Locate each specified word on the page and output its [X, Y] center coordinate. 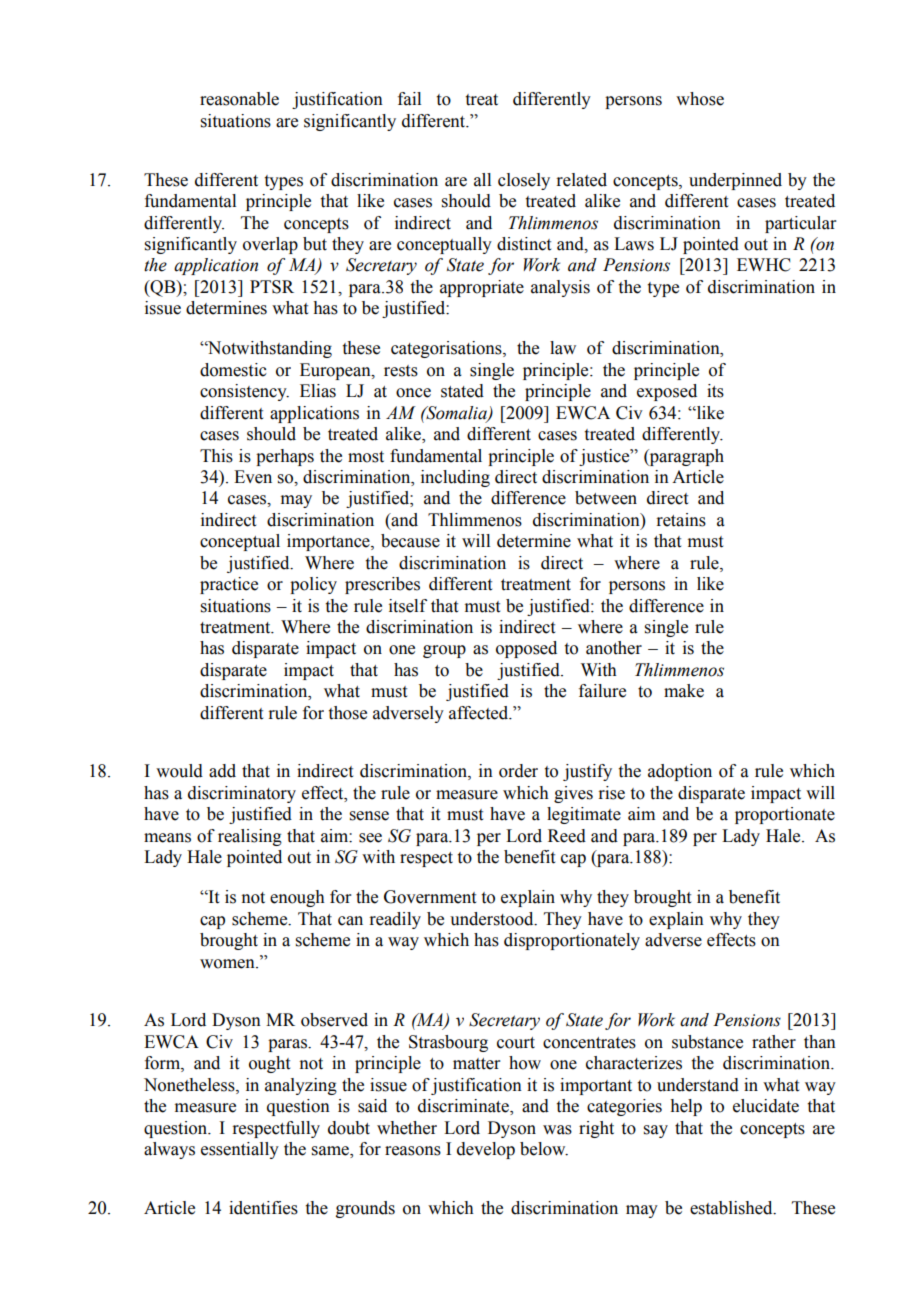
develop [486, 1150]
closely [524, 181]
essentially [240, 1150]
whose [700, 99]
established [732, 1208]
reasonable [239, 99]
